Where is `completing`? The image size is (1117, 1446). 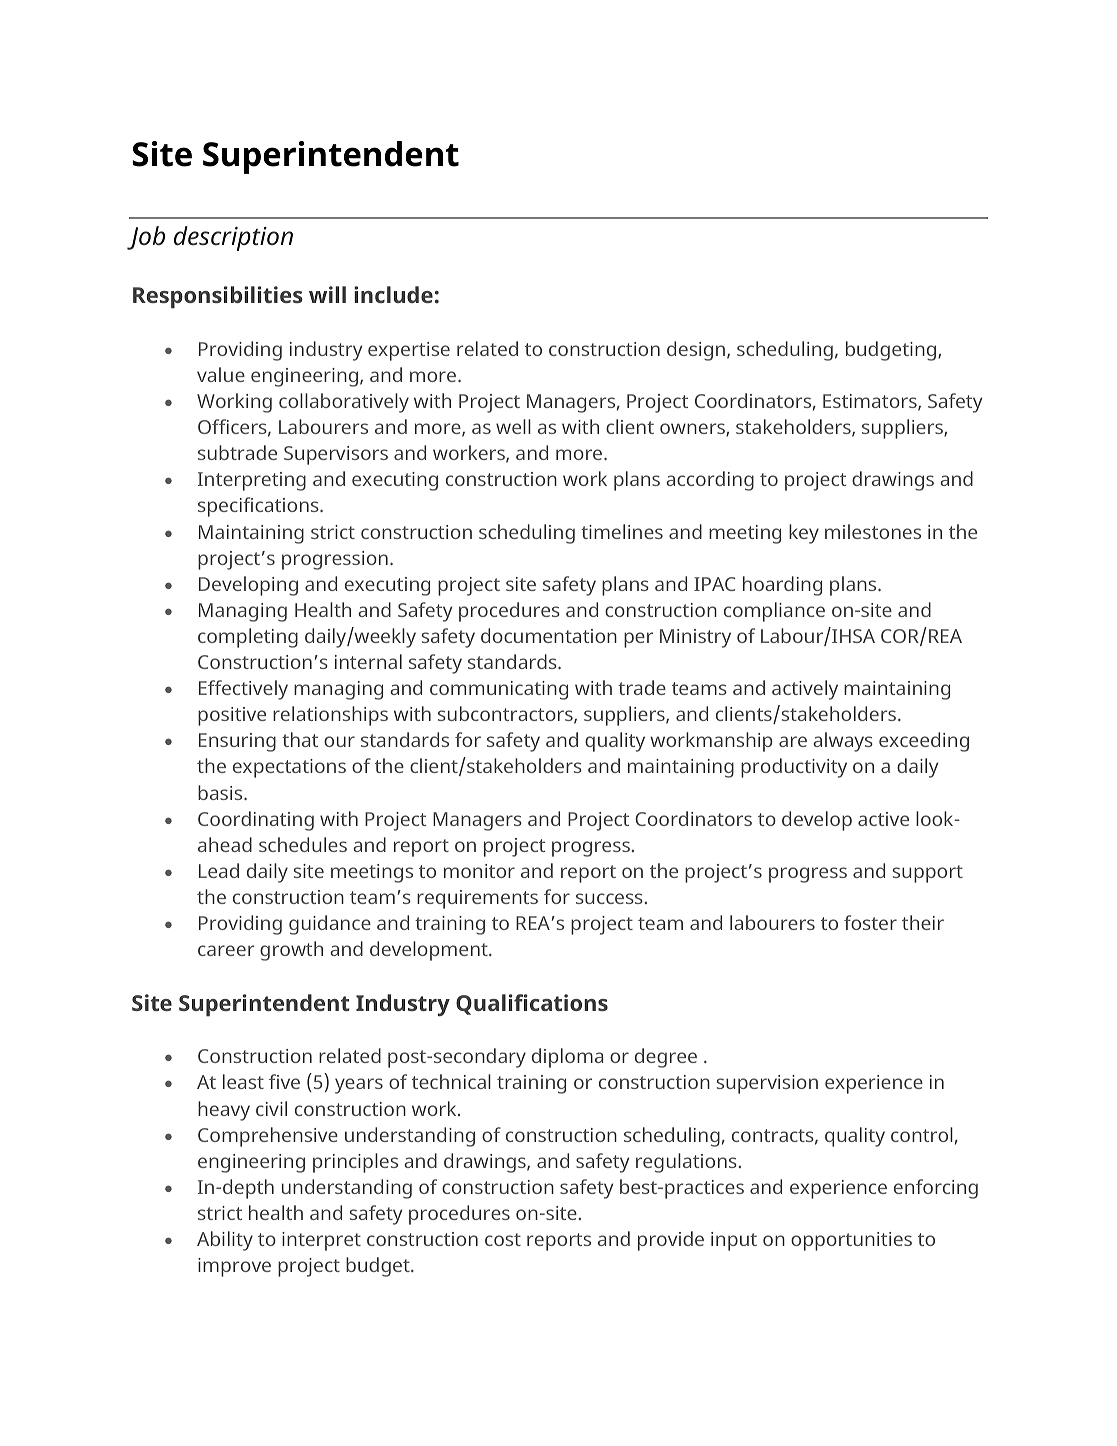 completing is located at coordinates (248, 638).
